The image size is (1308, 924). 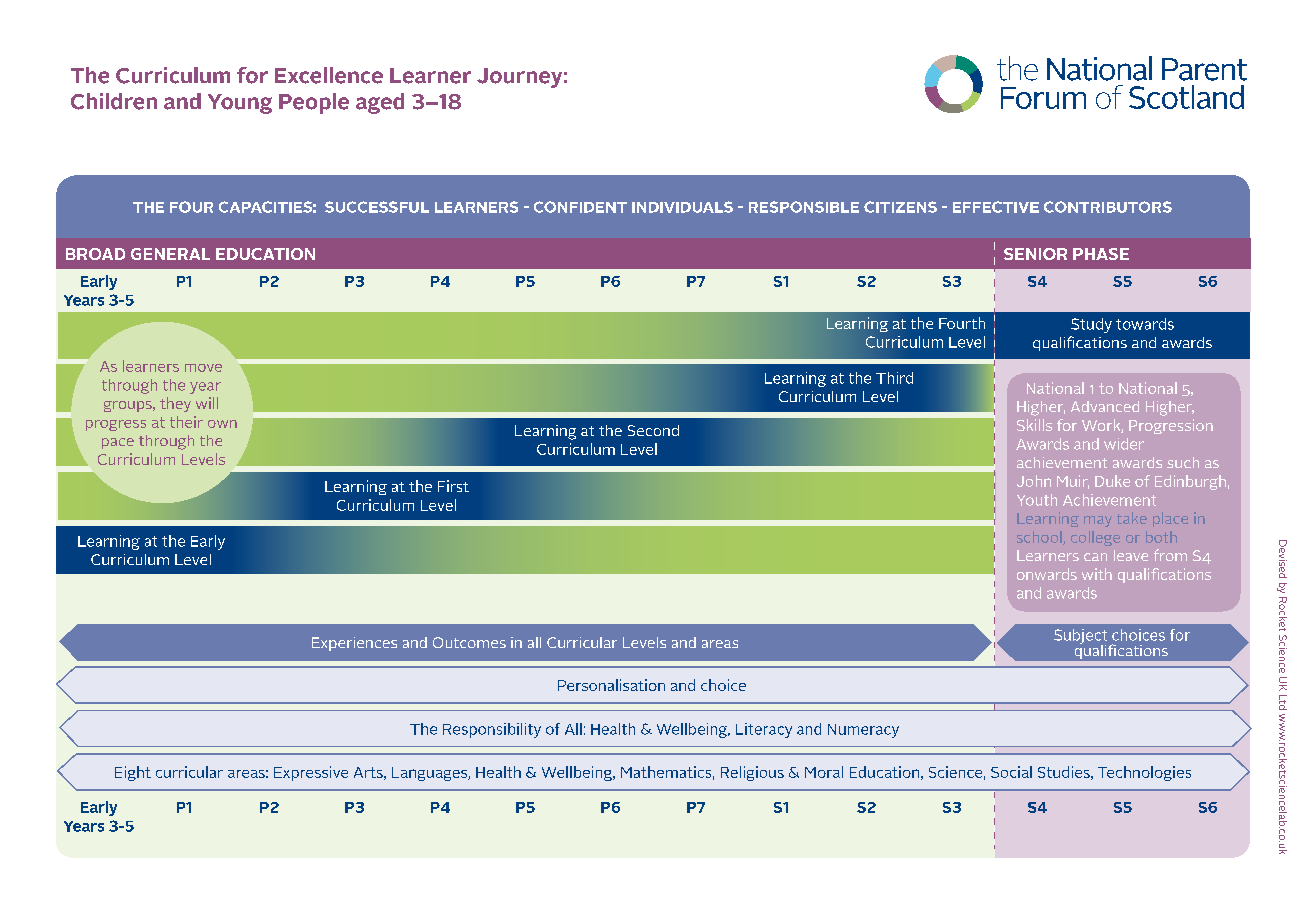 I want to click on Third, so click(x=894, y=378).
